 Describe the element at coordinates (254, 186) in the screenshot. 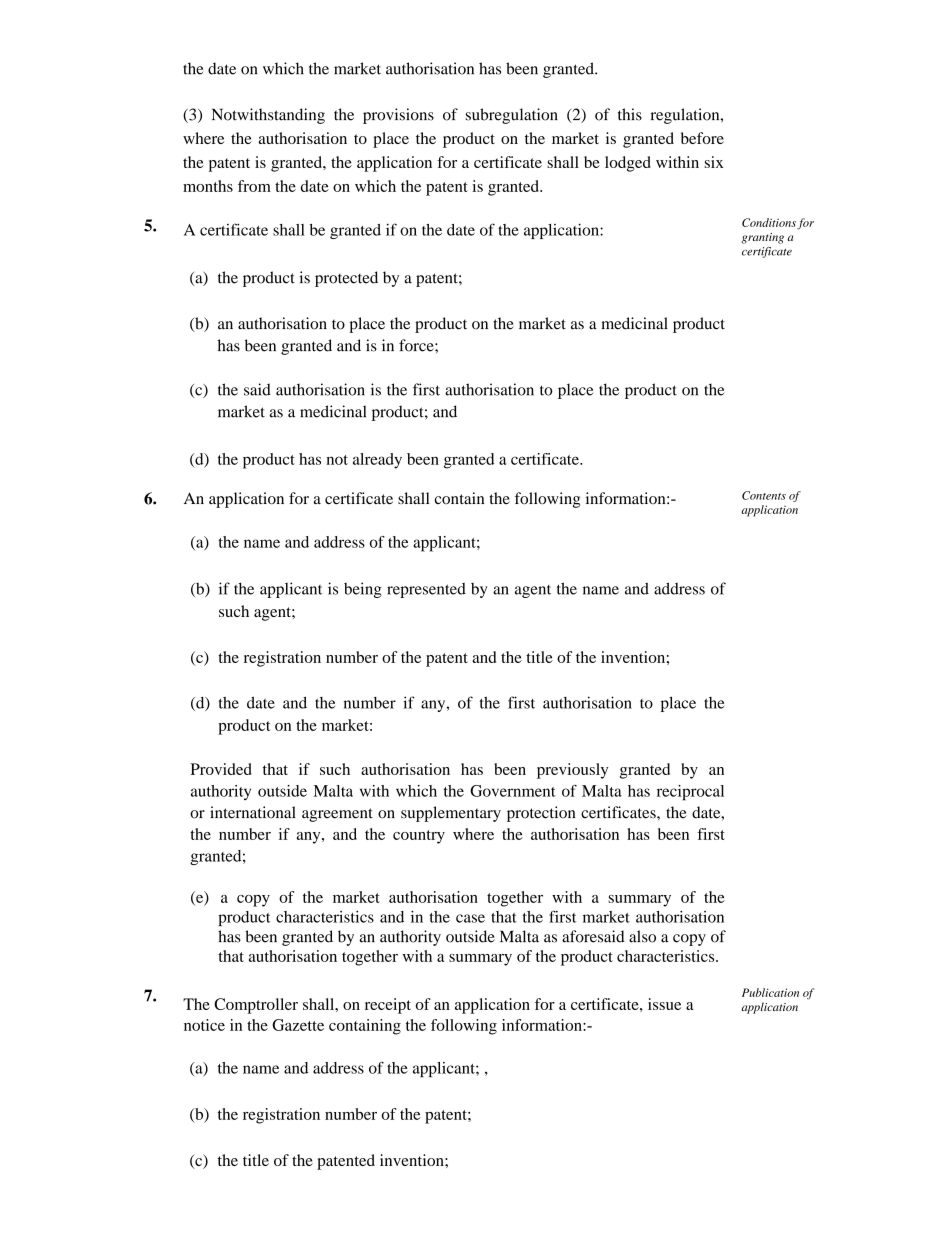

I see `from` at that location.
